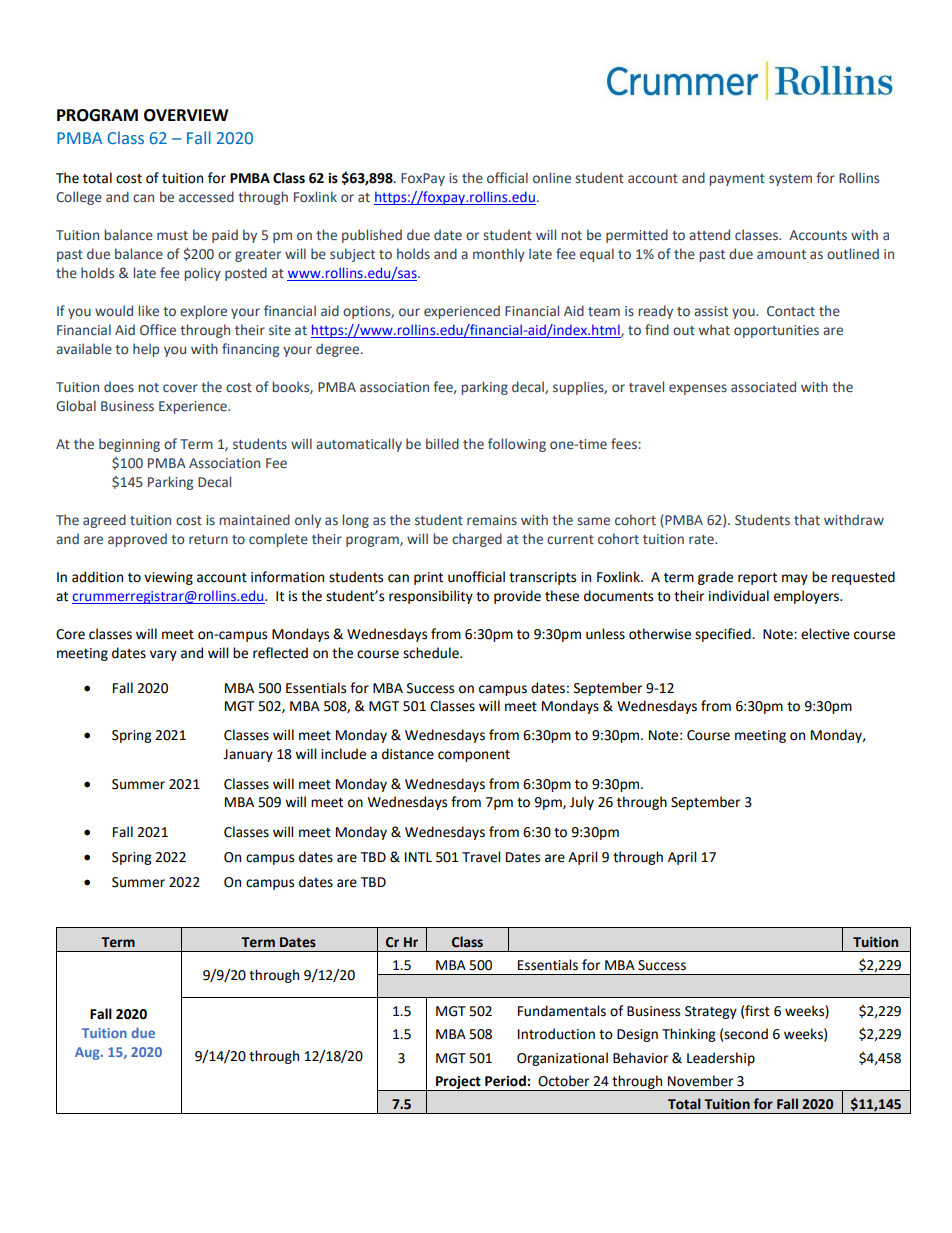 This document has width=952, height=1233. What do you see at coordinates (721, 1059) in the document?
I see `Leadership` at bounding box center [721, 1059].
